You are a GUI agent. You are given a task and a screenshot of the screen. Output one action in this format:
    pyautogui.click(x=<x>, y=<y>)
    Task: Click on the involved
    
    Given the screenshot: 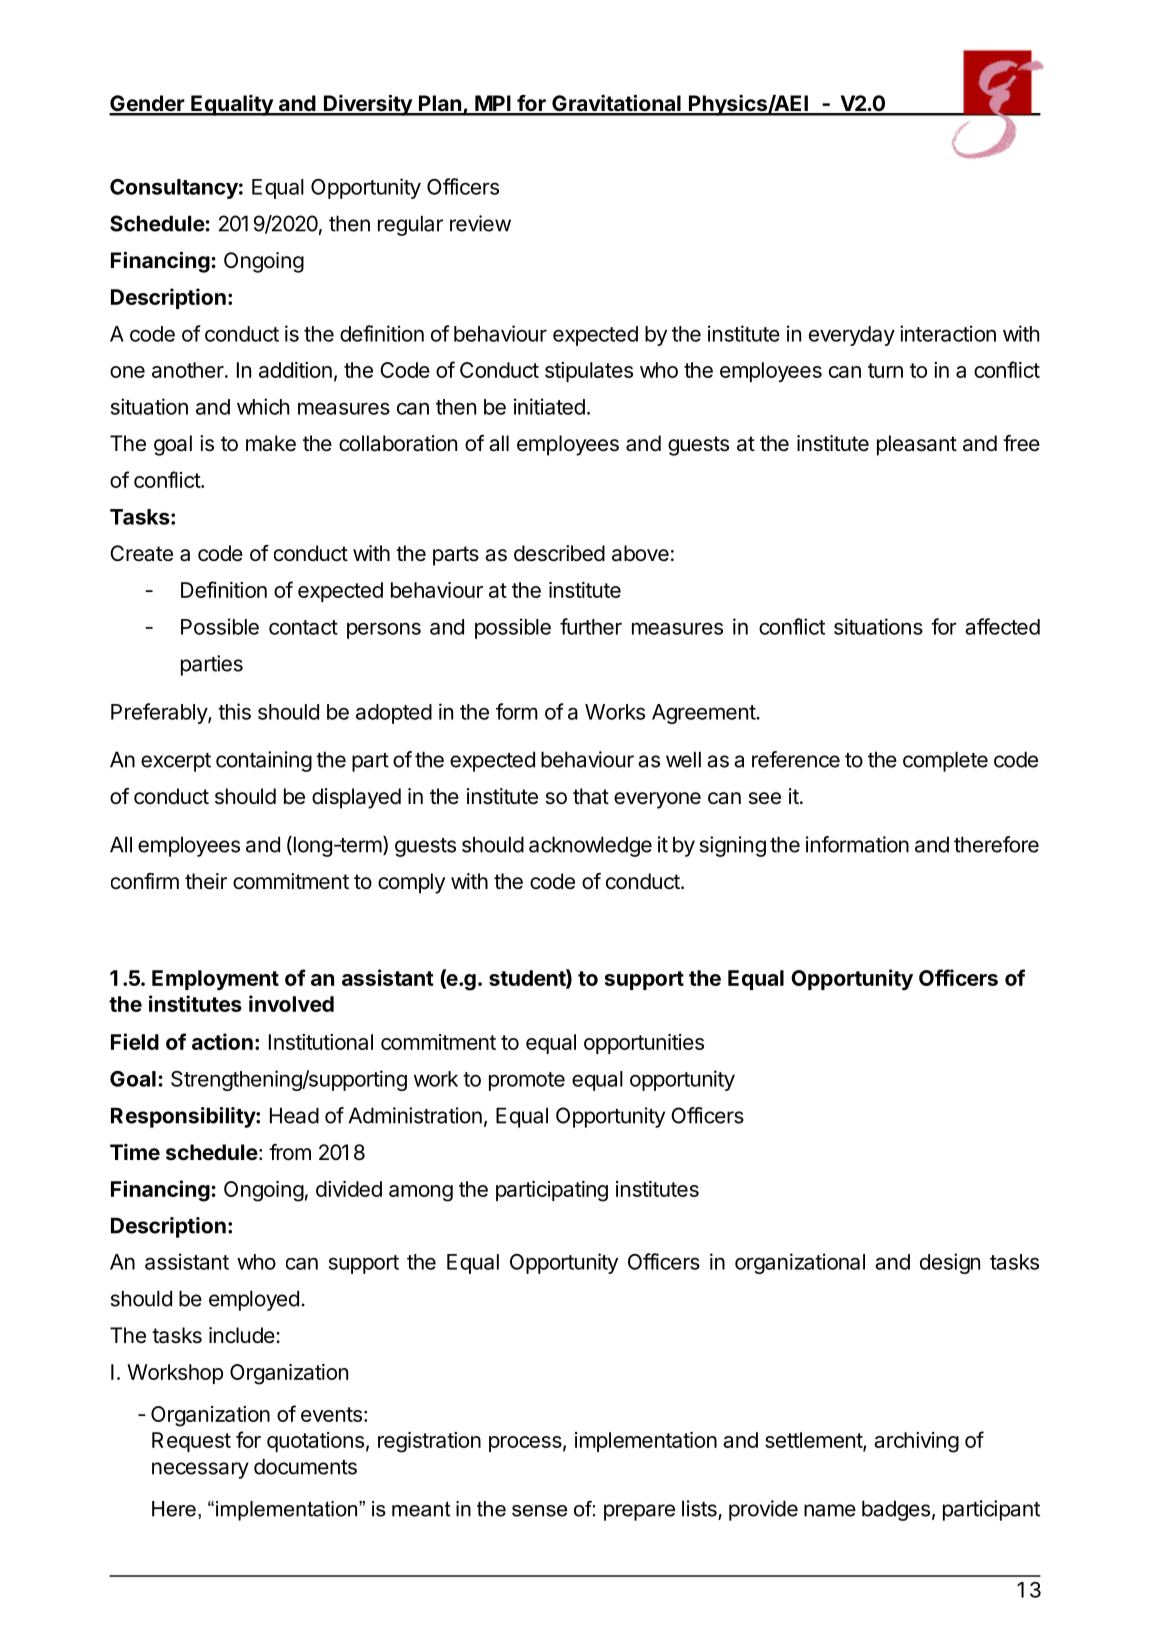 What is the action you would take?
    pyautogui.click(x=291, y=1003)
